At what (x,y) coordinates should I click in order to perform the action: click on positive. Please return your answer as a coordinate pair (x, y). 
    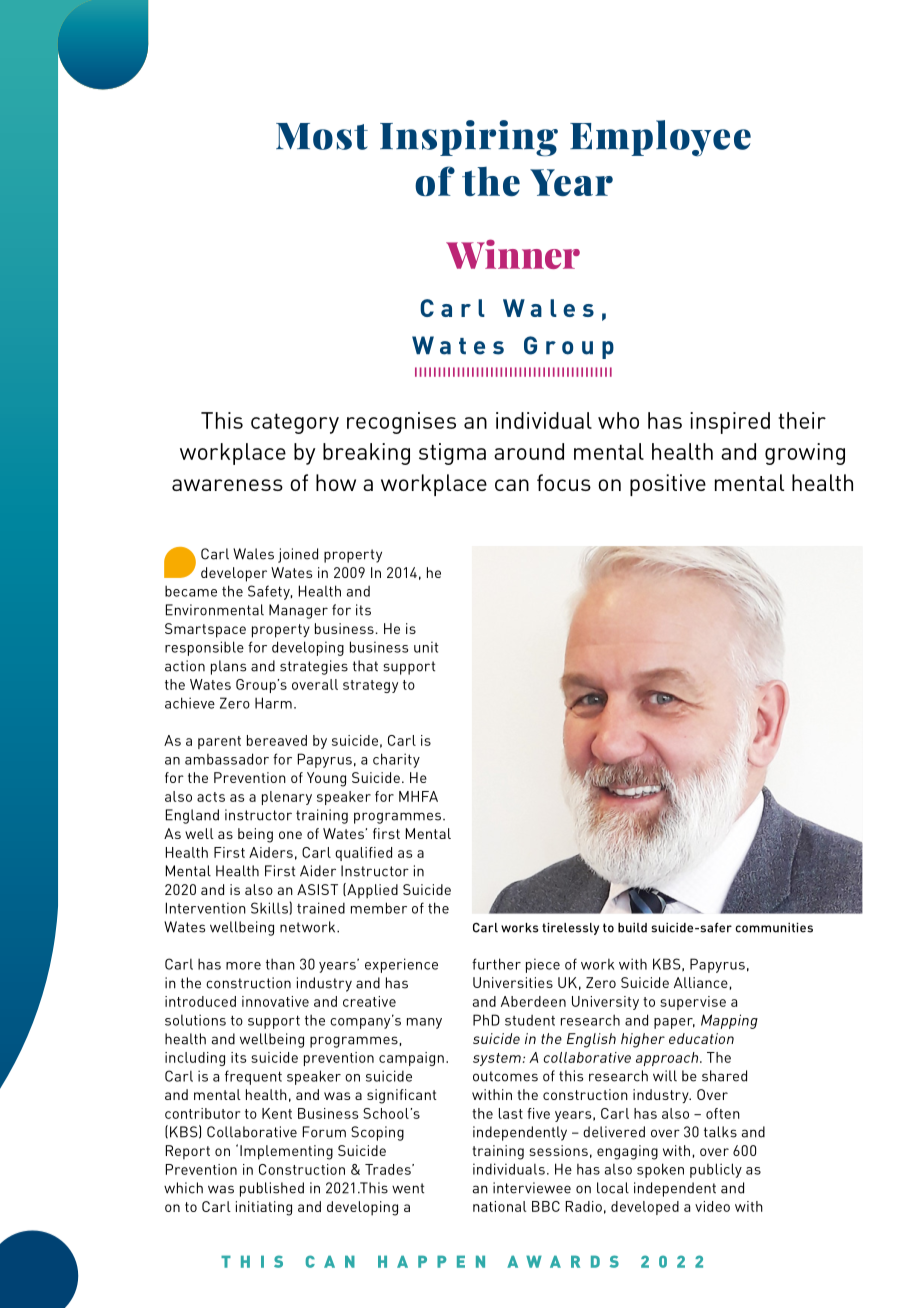
    Looking at the image, I should click on (668, 485).
